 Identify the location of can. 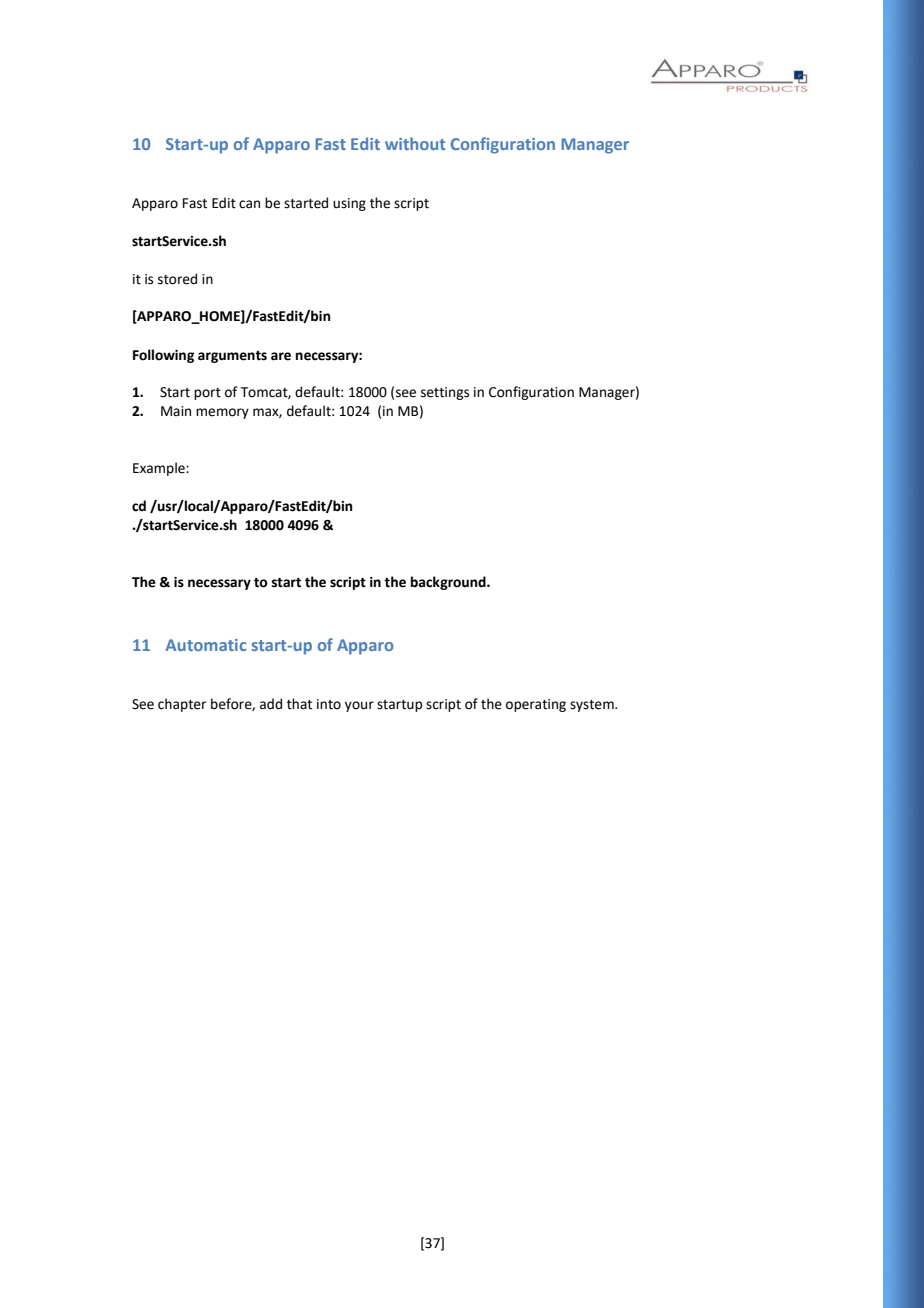
(249, 204).
